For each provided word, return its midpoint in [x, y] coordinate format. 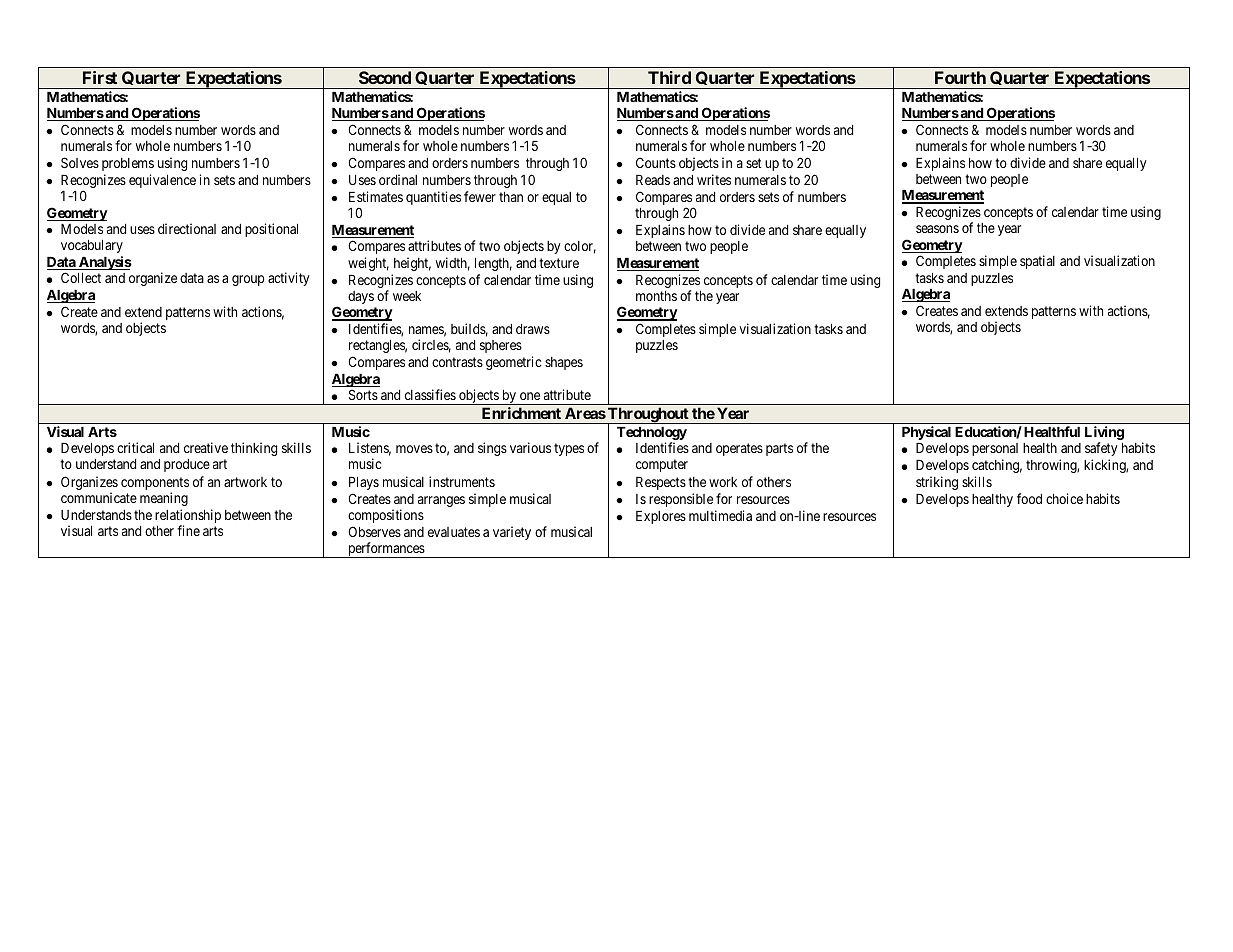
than [511, 197]
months [656, 296]
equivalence [162, 181]
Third [669, 77]
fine [188, 530]
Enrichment [521, 413]
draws [533, 329]
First [100, 77]
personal [995, 449]
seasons [937, 229]
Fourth [960, 77]
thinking [254, 449]
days [361, 297]
